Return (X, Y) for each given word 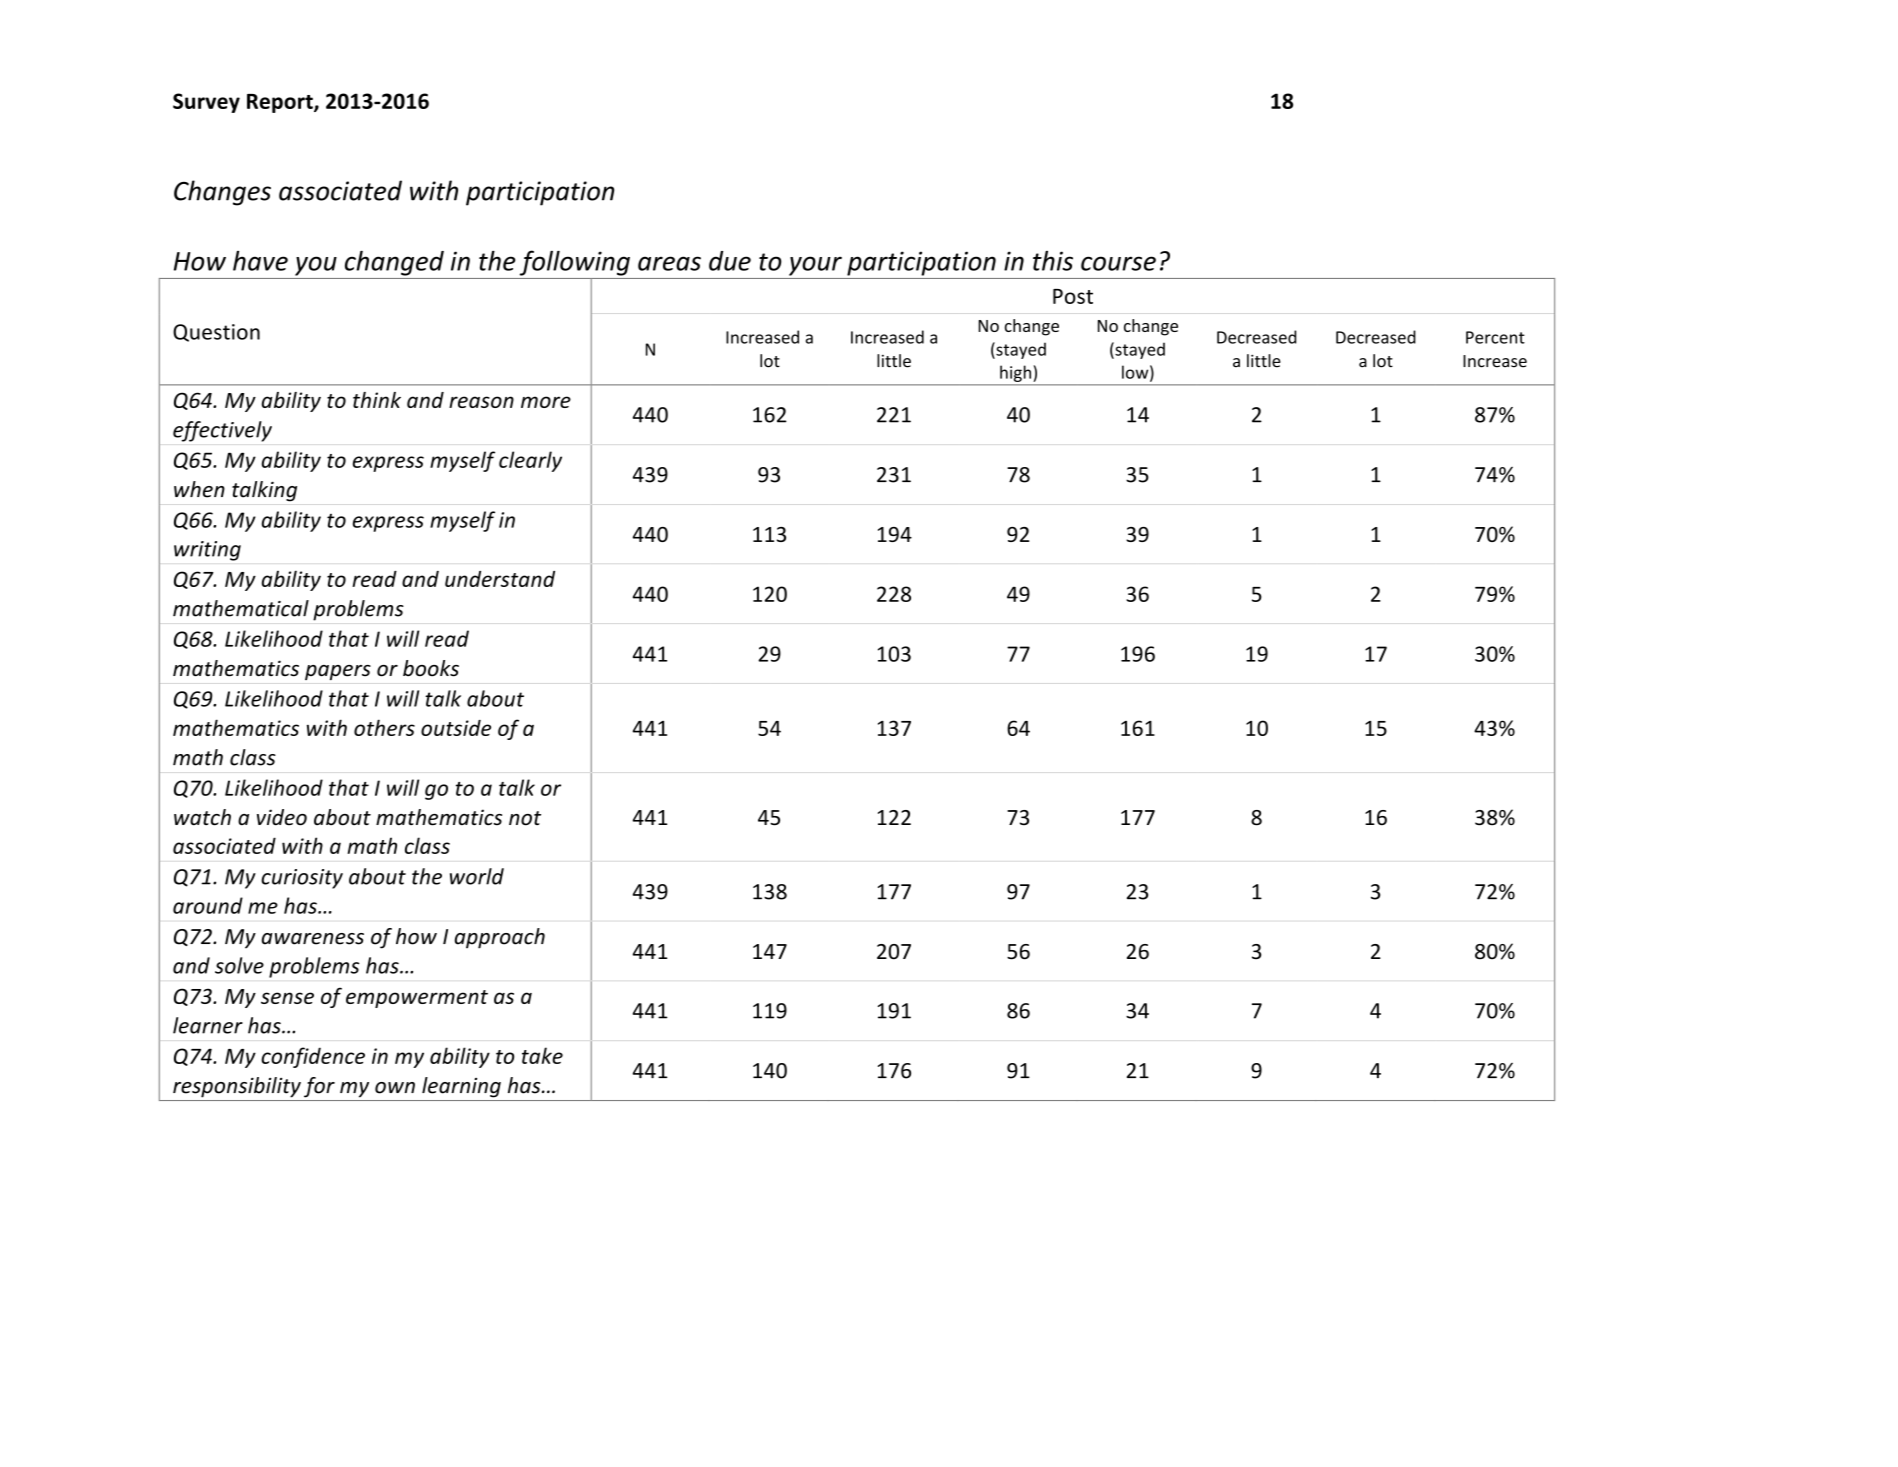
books (431, 668)
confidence (313, 1057)
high (1015, 373)
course (1118, 263)
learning (461, 1087)
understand (500, 579)
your (815, 266)
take (542, 1055)
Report (281, 103)
